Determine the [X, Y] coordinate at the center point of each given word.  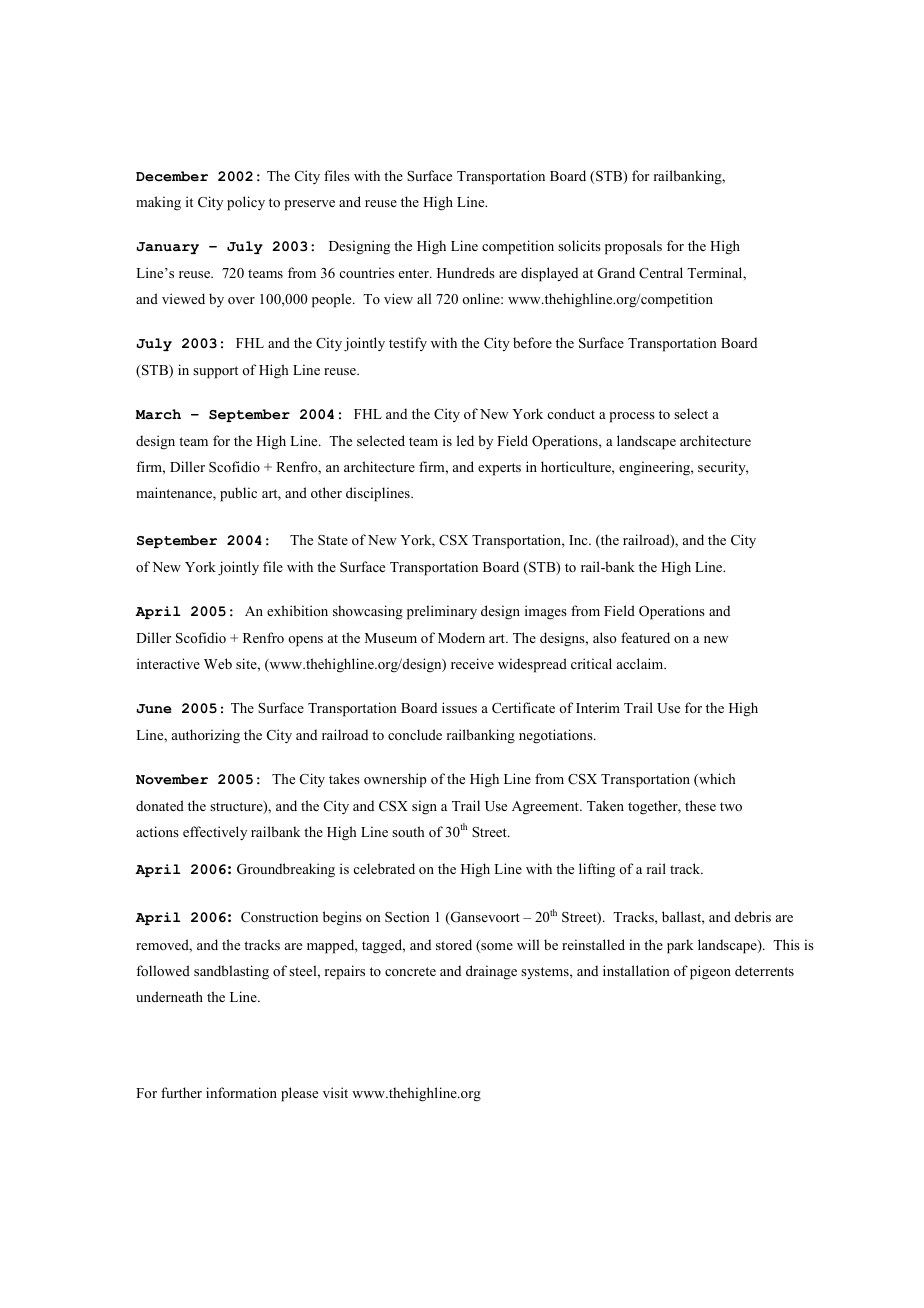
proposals [633, 247]
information [241, 1092]
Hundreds [466, 272]
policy [246, 203]
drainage [491, 972]
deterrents [764, 970]
